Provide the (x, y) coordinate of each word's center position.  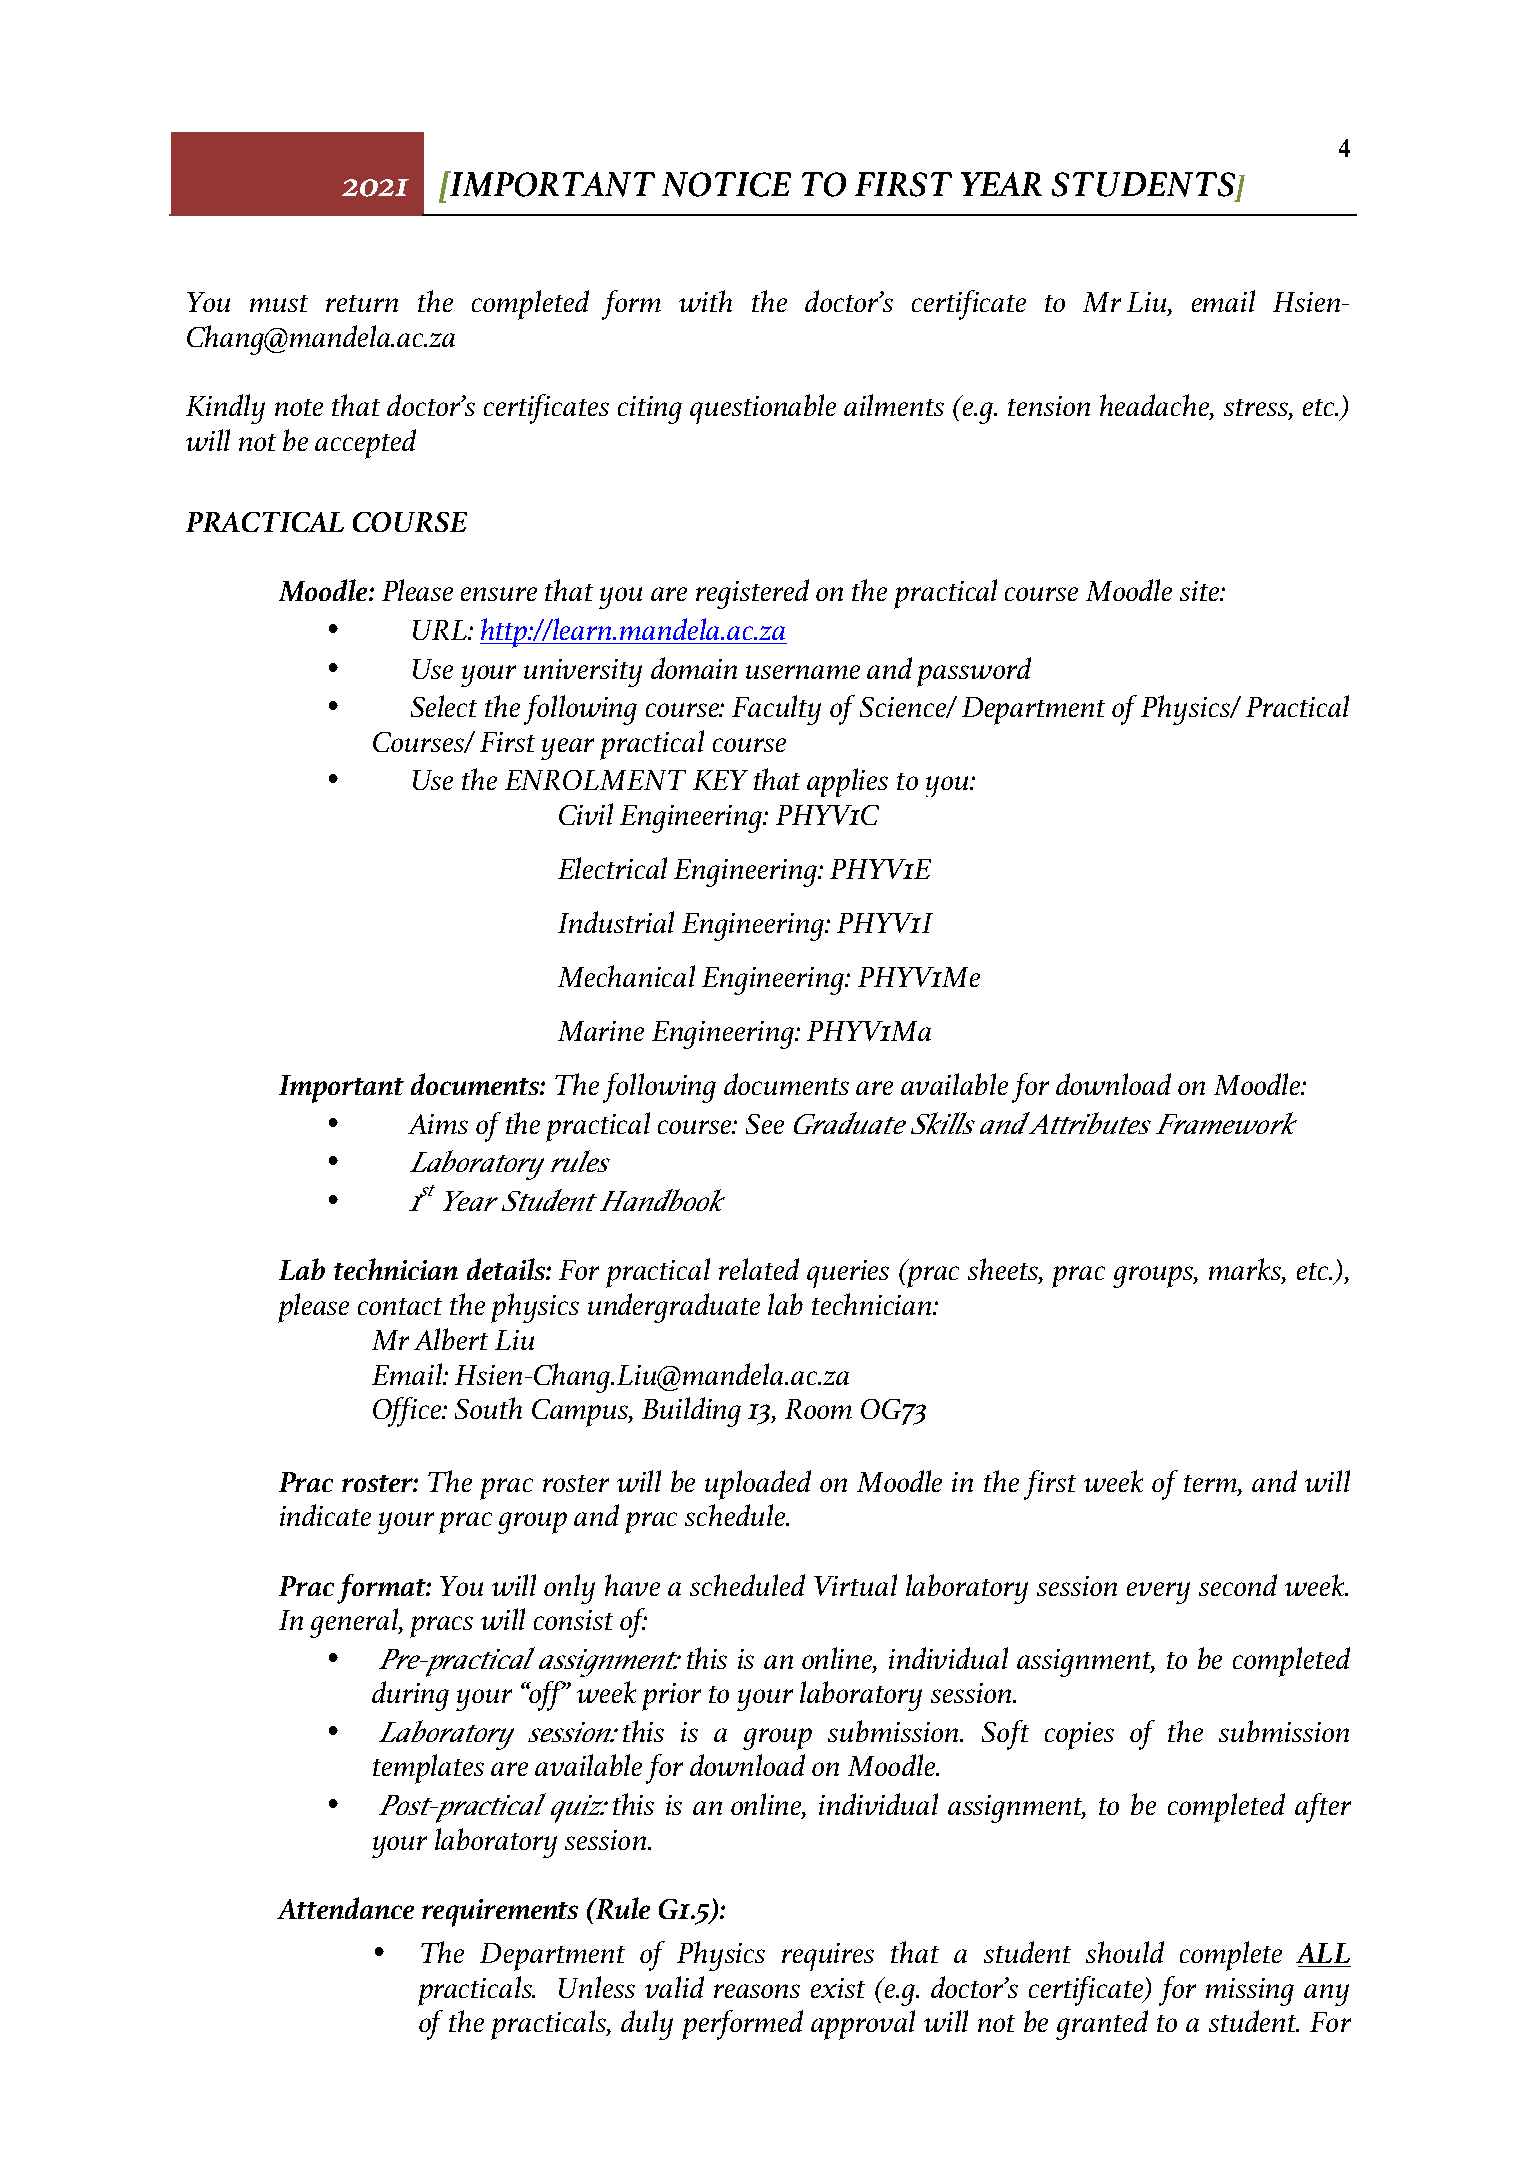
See (765, 1124)
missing (1250, 1992)
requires (828, 1957)
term (1211, 1483)
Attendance (345, 1908)
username (803, 672)
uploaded (758, 1485)
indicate (325, 1515)
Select (444, 706)
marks (1246, 1270)
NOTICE (726, 184)
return (362, 303)
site (1201, 591)
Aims (438, 1124)
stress (1257, 409)
